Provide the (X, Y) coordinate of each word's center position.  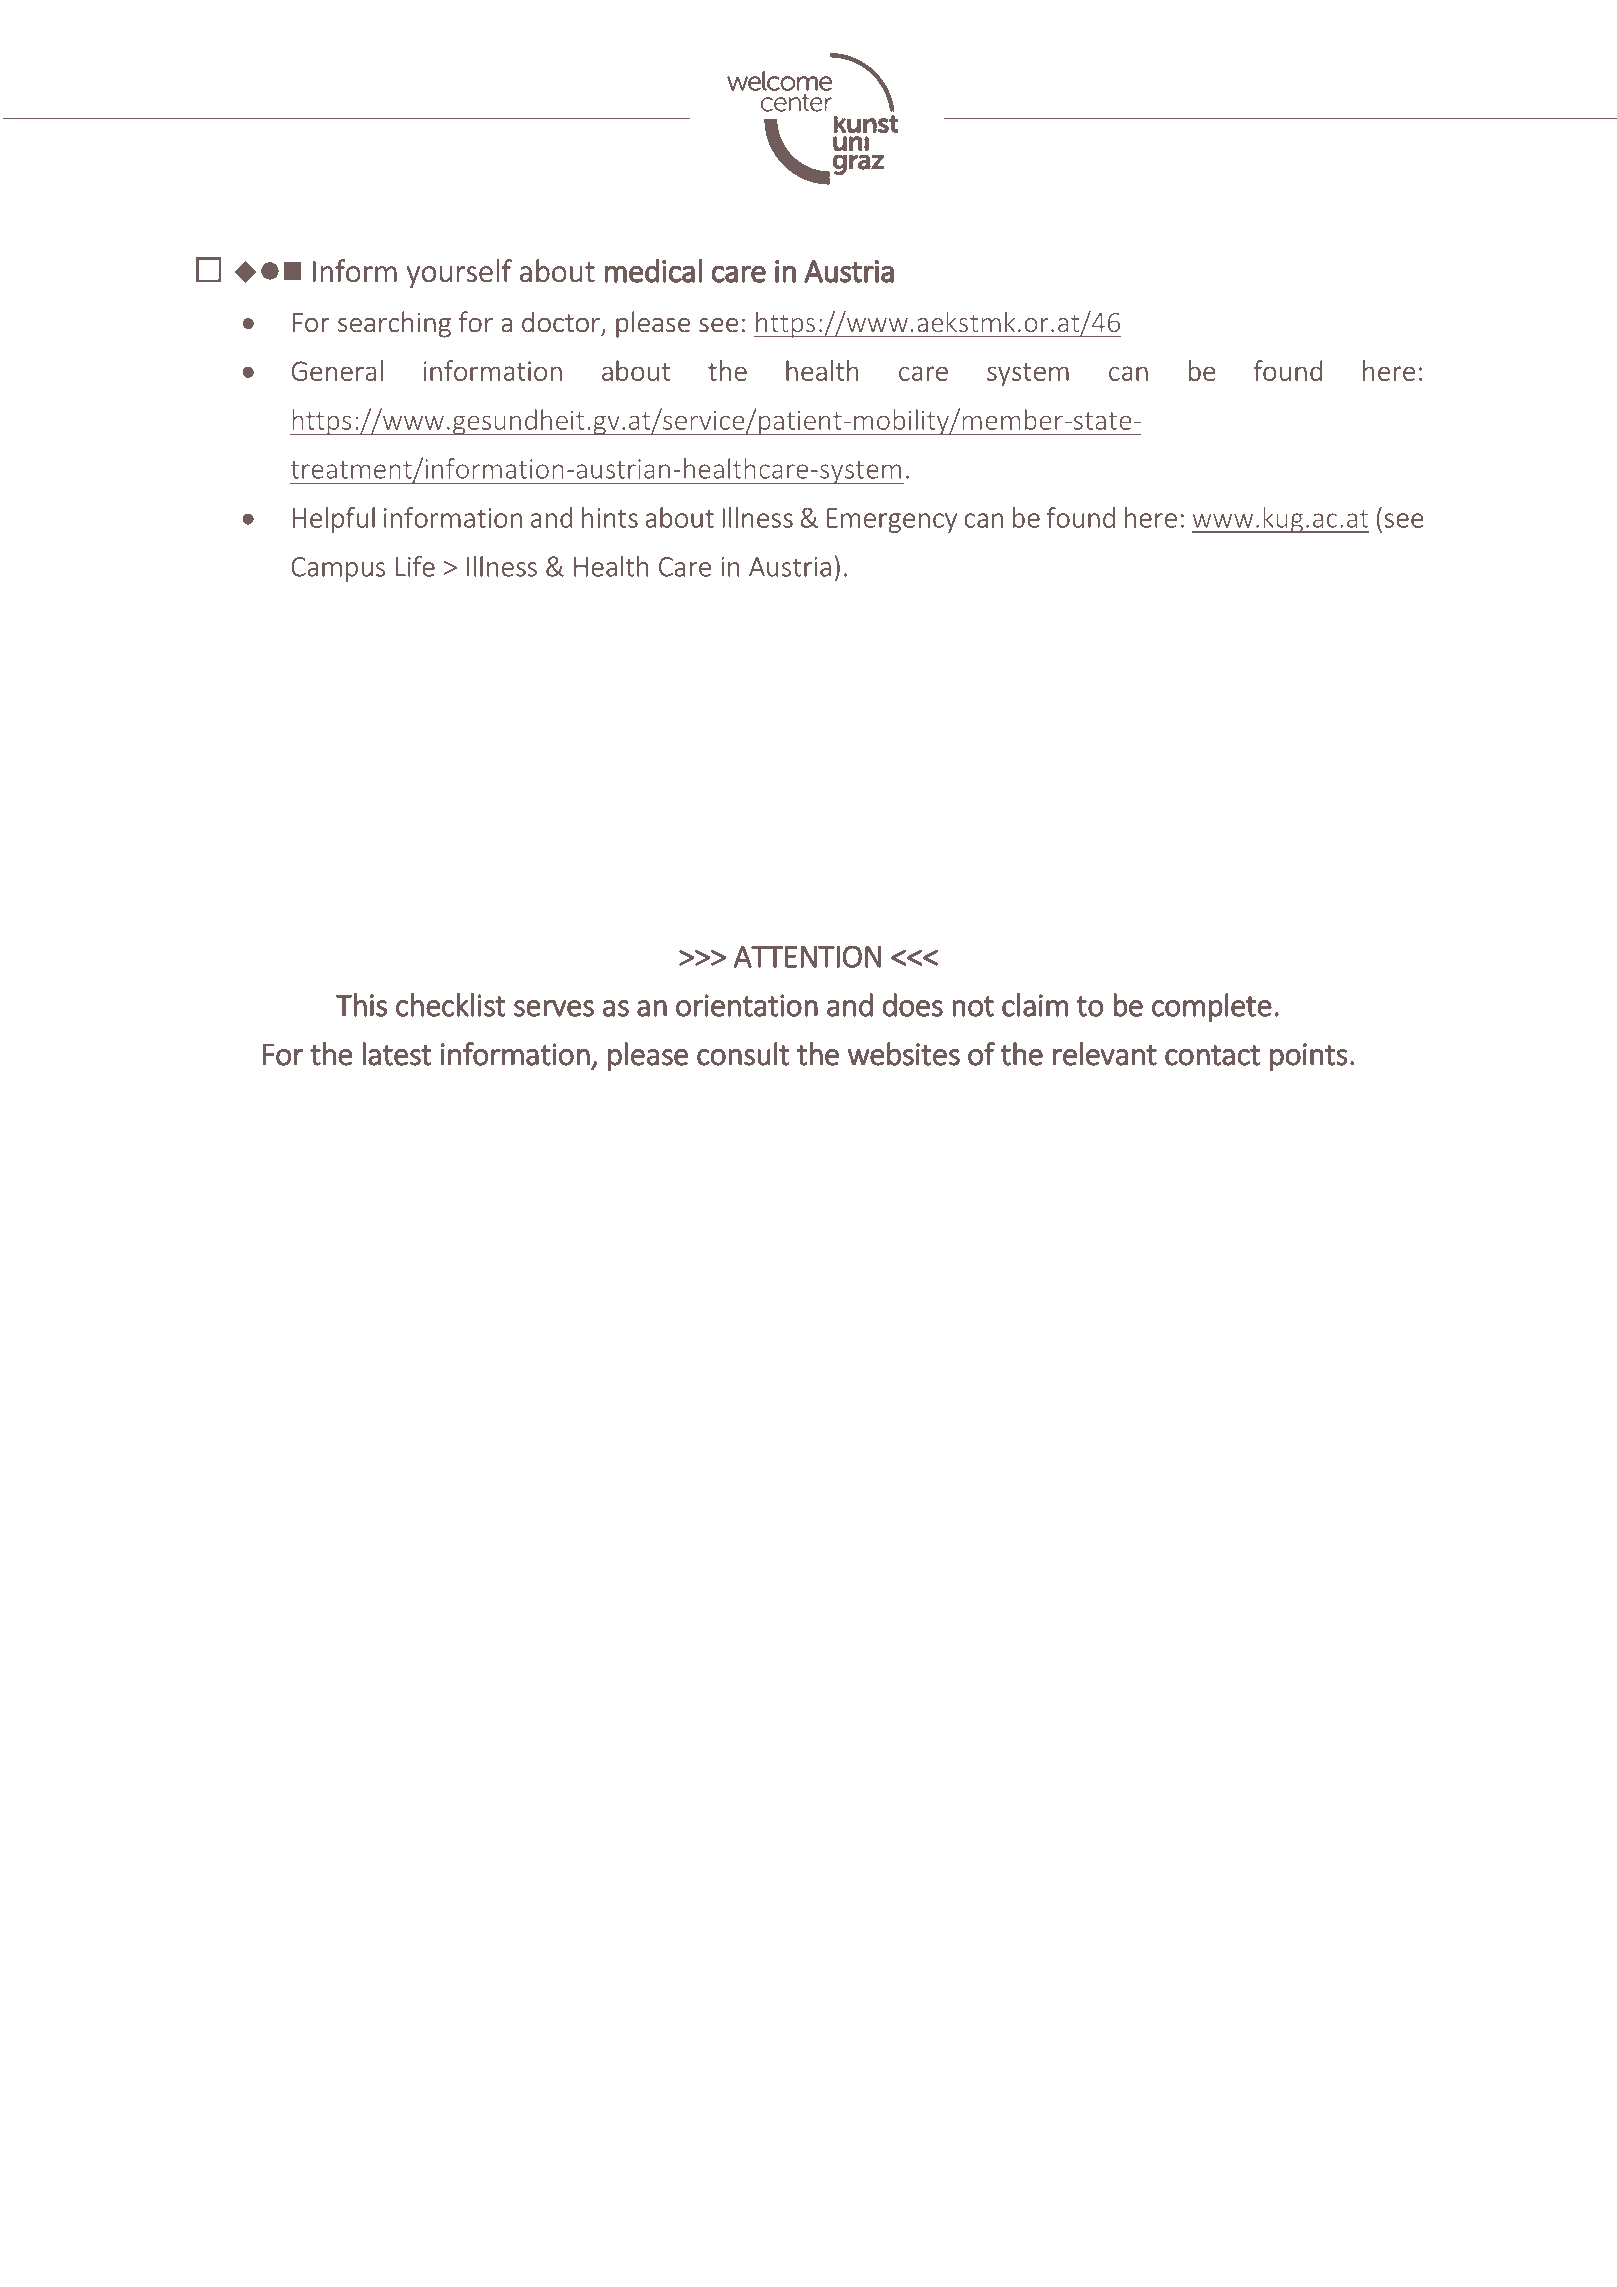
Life (415, 566)
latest (396, 1054)
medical (653, 271)
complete (1212, 1007)
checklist (450, 1005)
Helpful (334, 520)
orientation (747, 1005)
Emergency (892, 520)
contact (1212, 1055)
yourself (459, 273)
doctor (562, 323)
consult (743, 1054)
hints (610, 517)
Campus (338, 569)
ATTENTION (807, 956)
